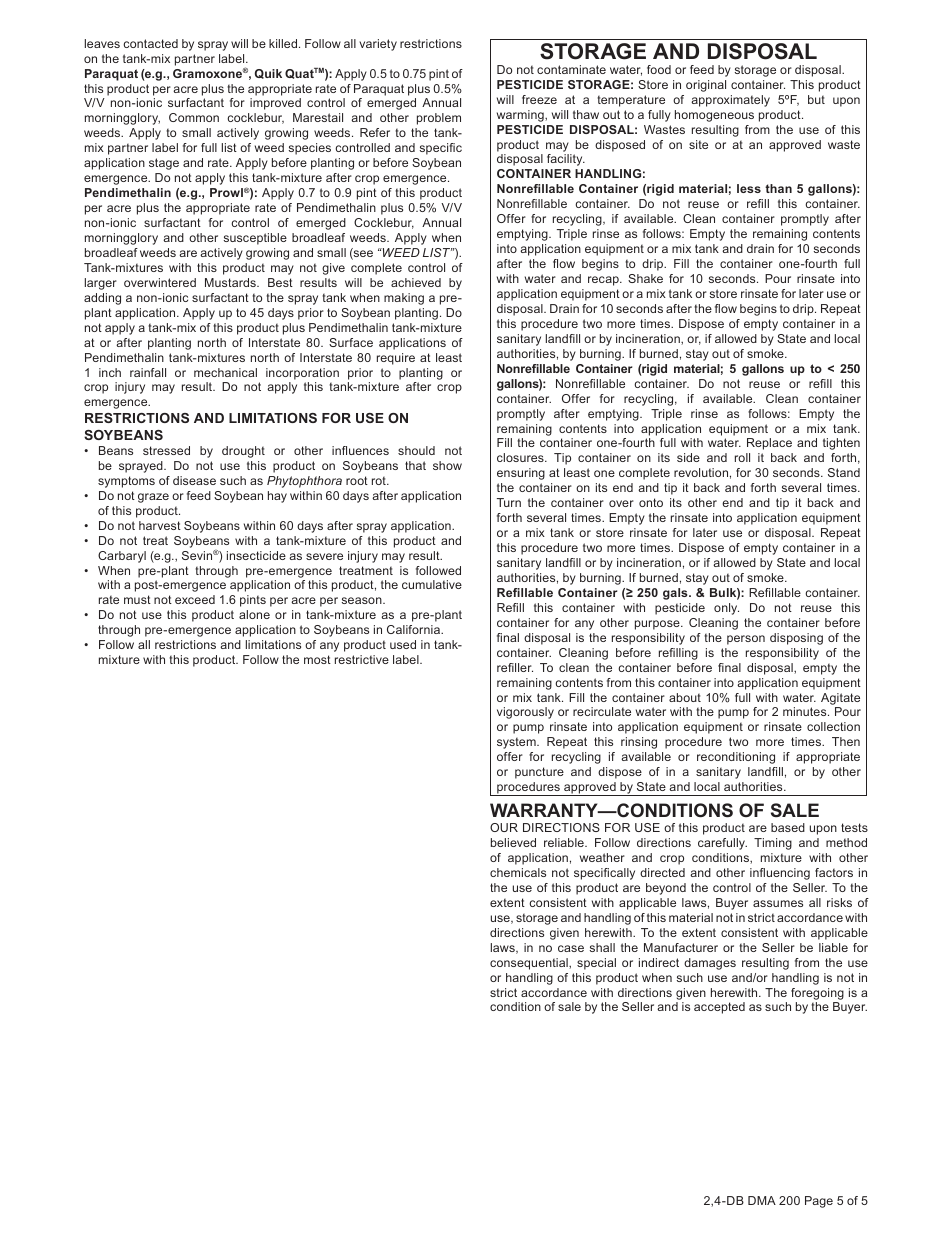  What do you see at coordinates (762, 1200) in the image?
I see `DMA` at bounding box center [762, 1200].
